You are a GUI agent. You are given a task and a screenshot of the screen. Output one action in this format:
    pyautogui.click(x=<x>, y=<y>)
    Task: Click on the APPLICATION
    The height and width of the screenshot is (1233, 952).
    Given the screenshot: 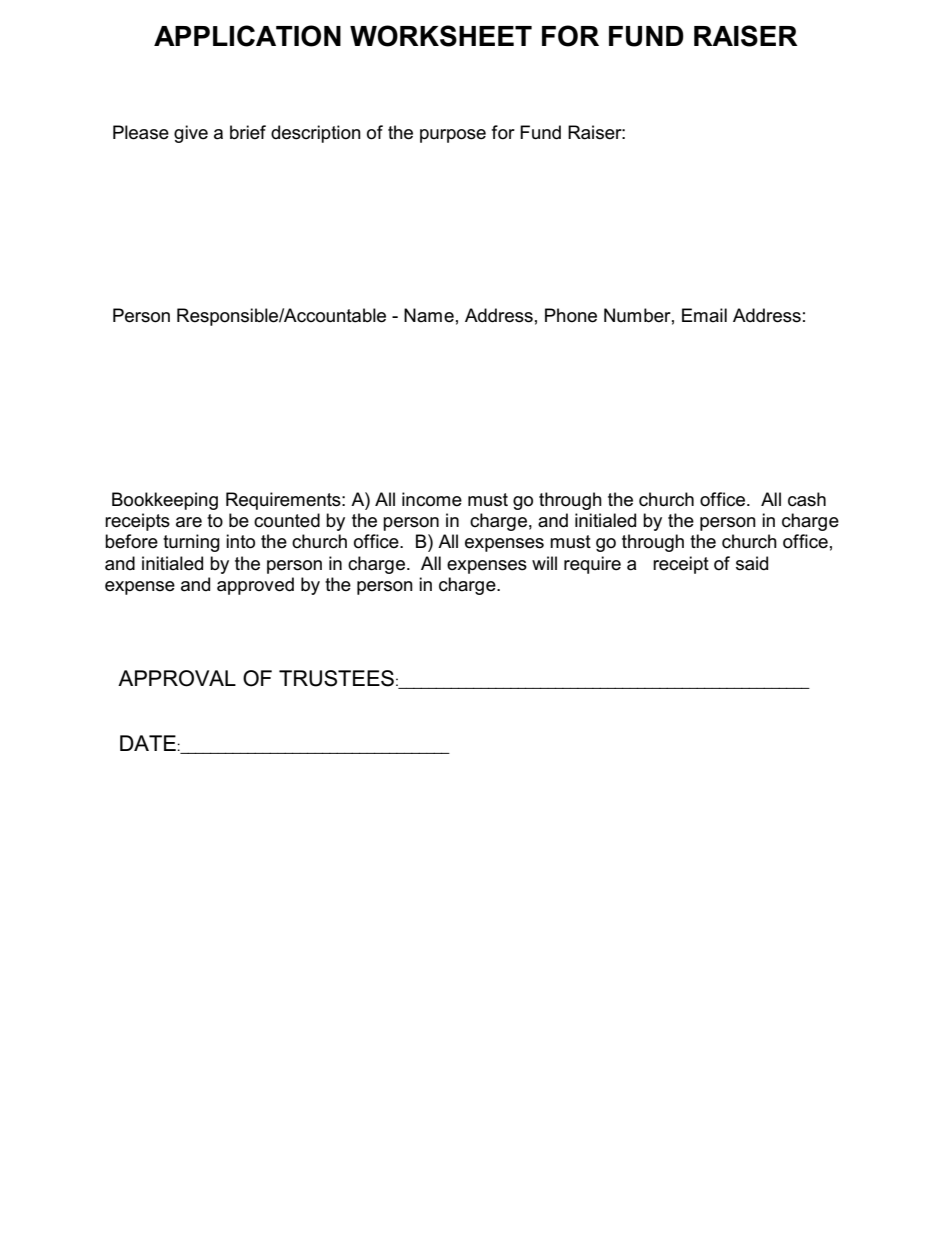 What is the action you would take?
    pyautogui.click(x=247, y=36)
